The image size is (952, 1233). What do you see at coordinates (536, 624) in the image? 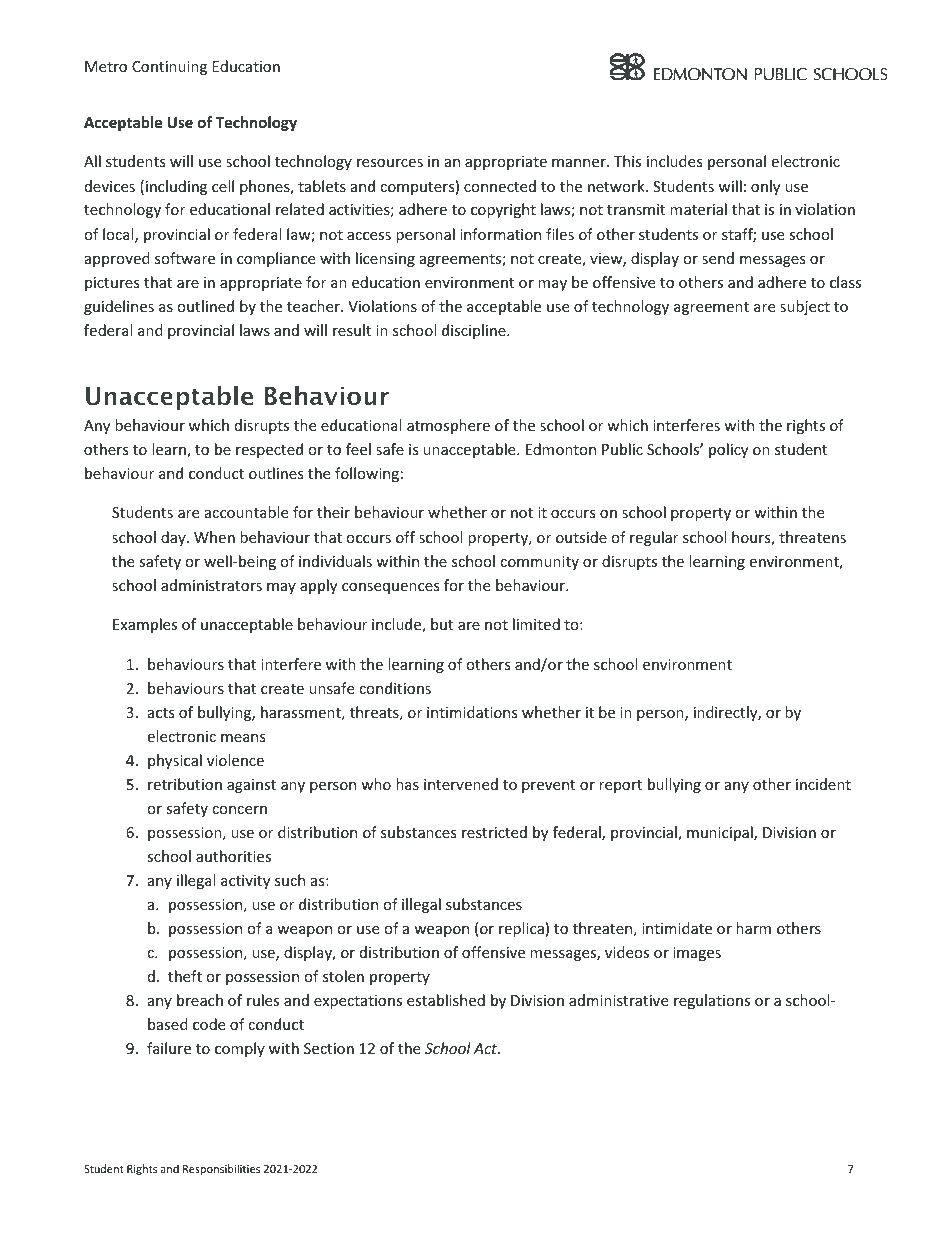
I see `limited` at bounding box center [536, 624].
